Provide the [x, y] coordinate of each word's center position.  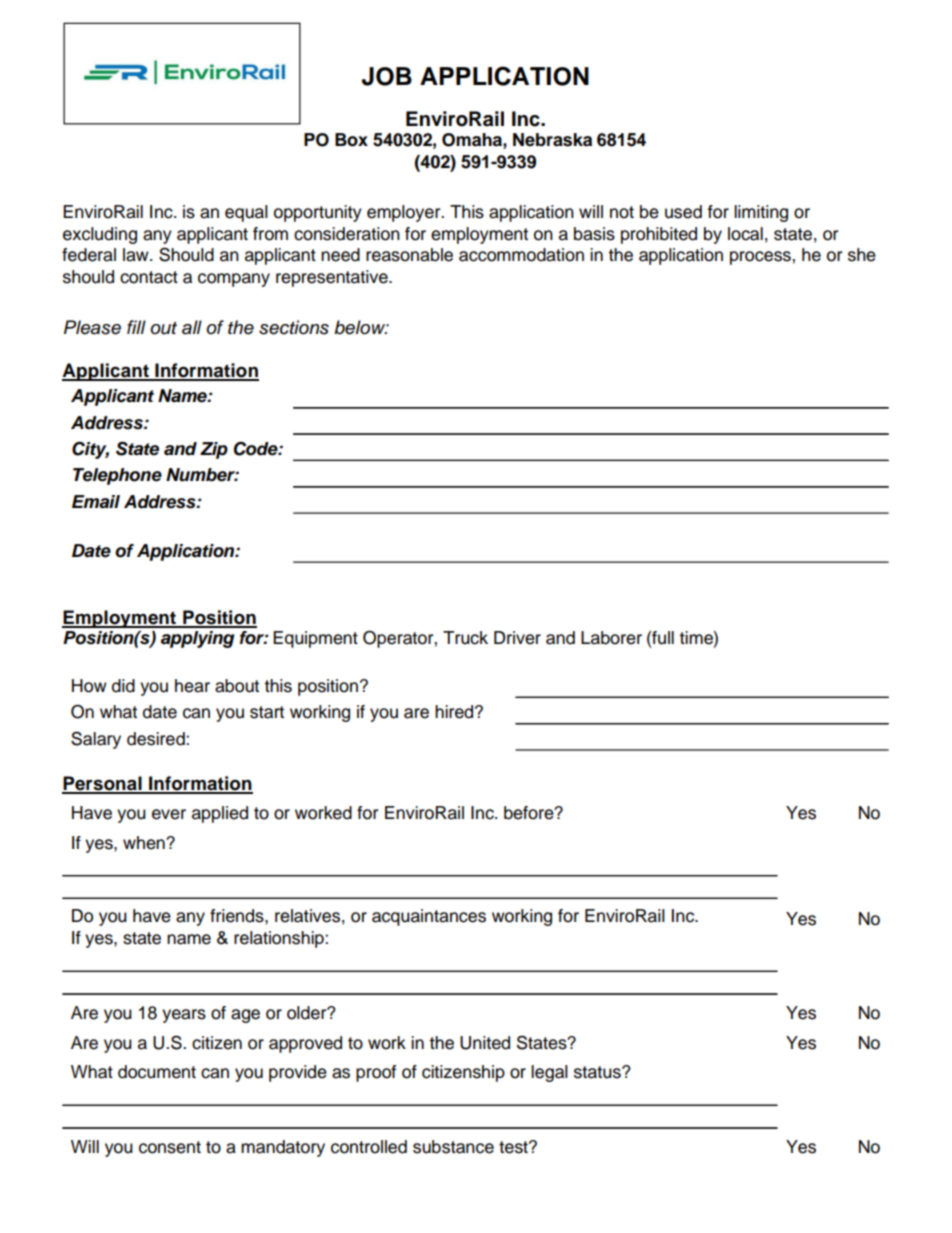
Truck [465, 638]
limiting [761, 213]
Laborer [611, 638]
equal [246, 213]
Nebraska [552, 140]
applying [197, 639]
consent [170, 1147]
